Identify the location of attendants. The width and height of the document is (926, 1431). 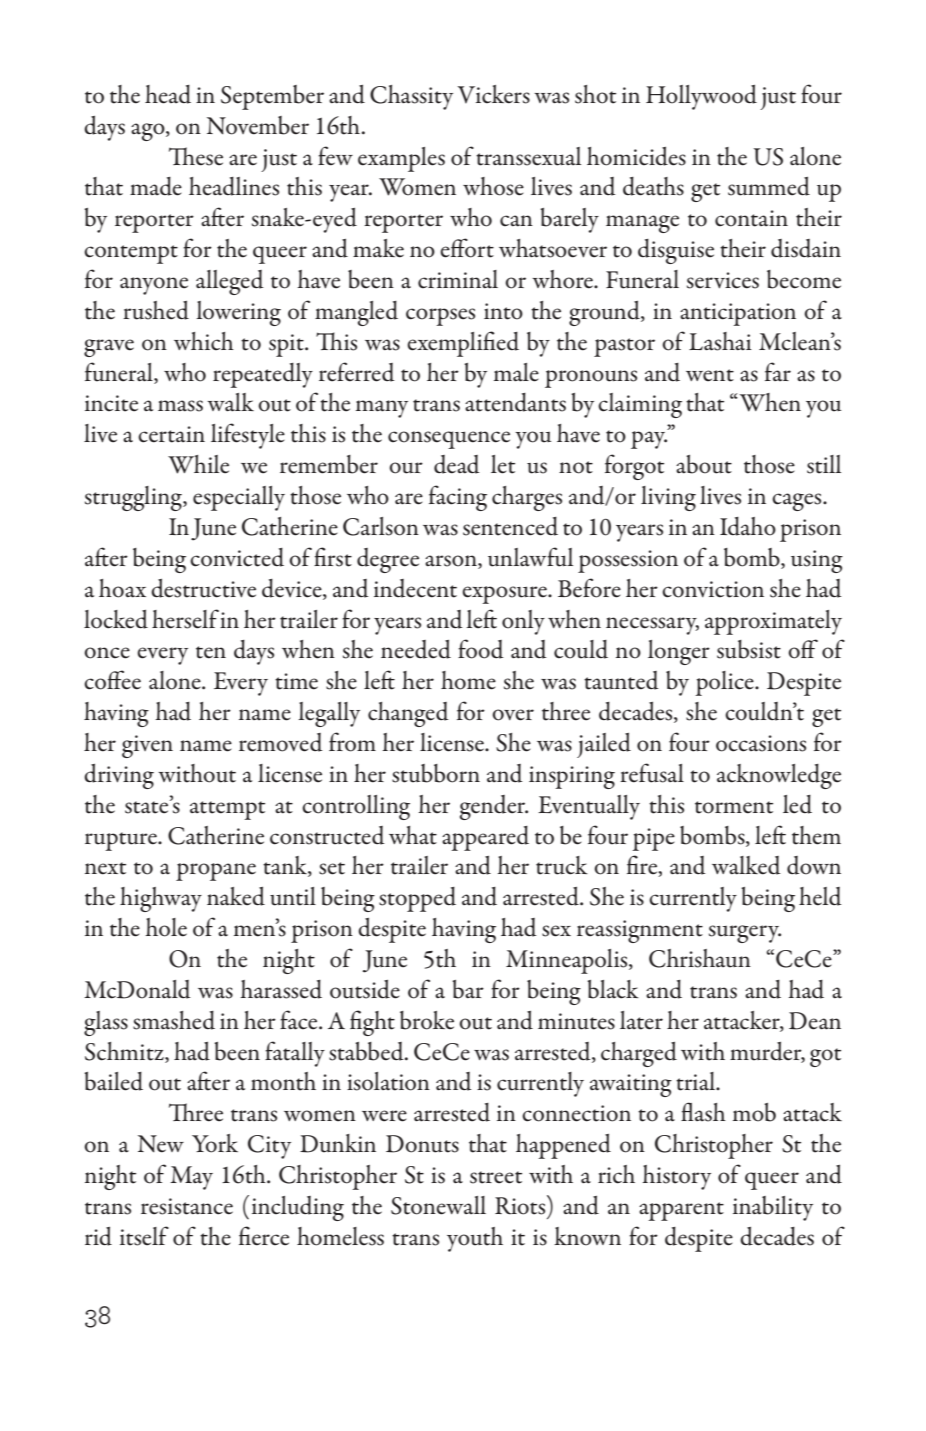
(515, 402).
